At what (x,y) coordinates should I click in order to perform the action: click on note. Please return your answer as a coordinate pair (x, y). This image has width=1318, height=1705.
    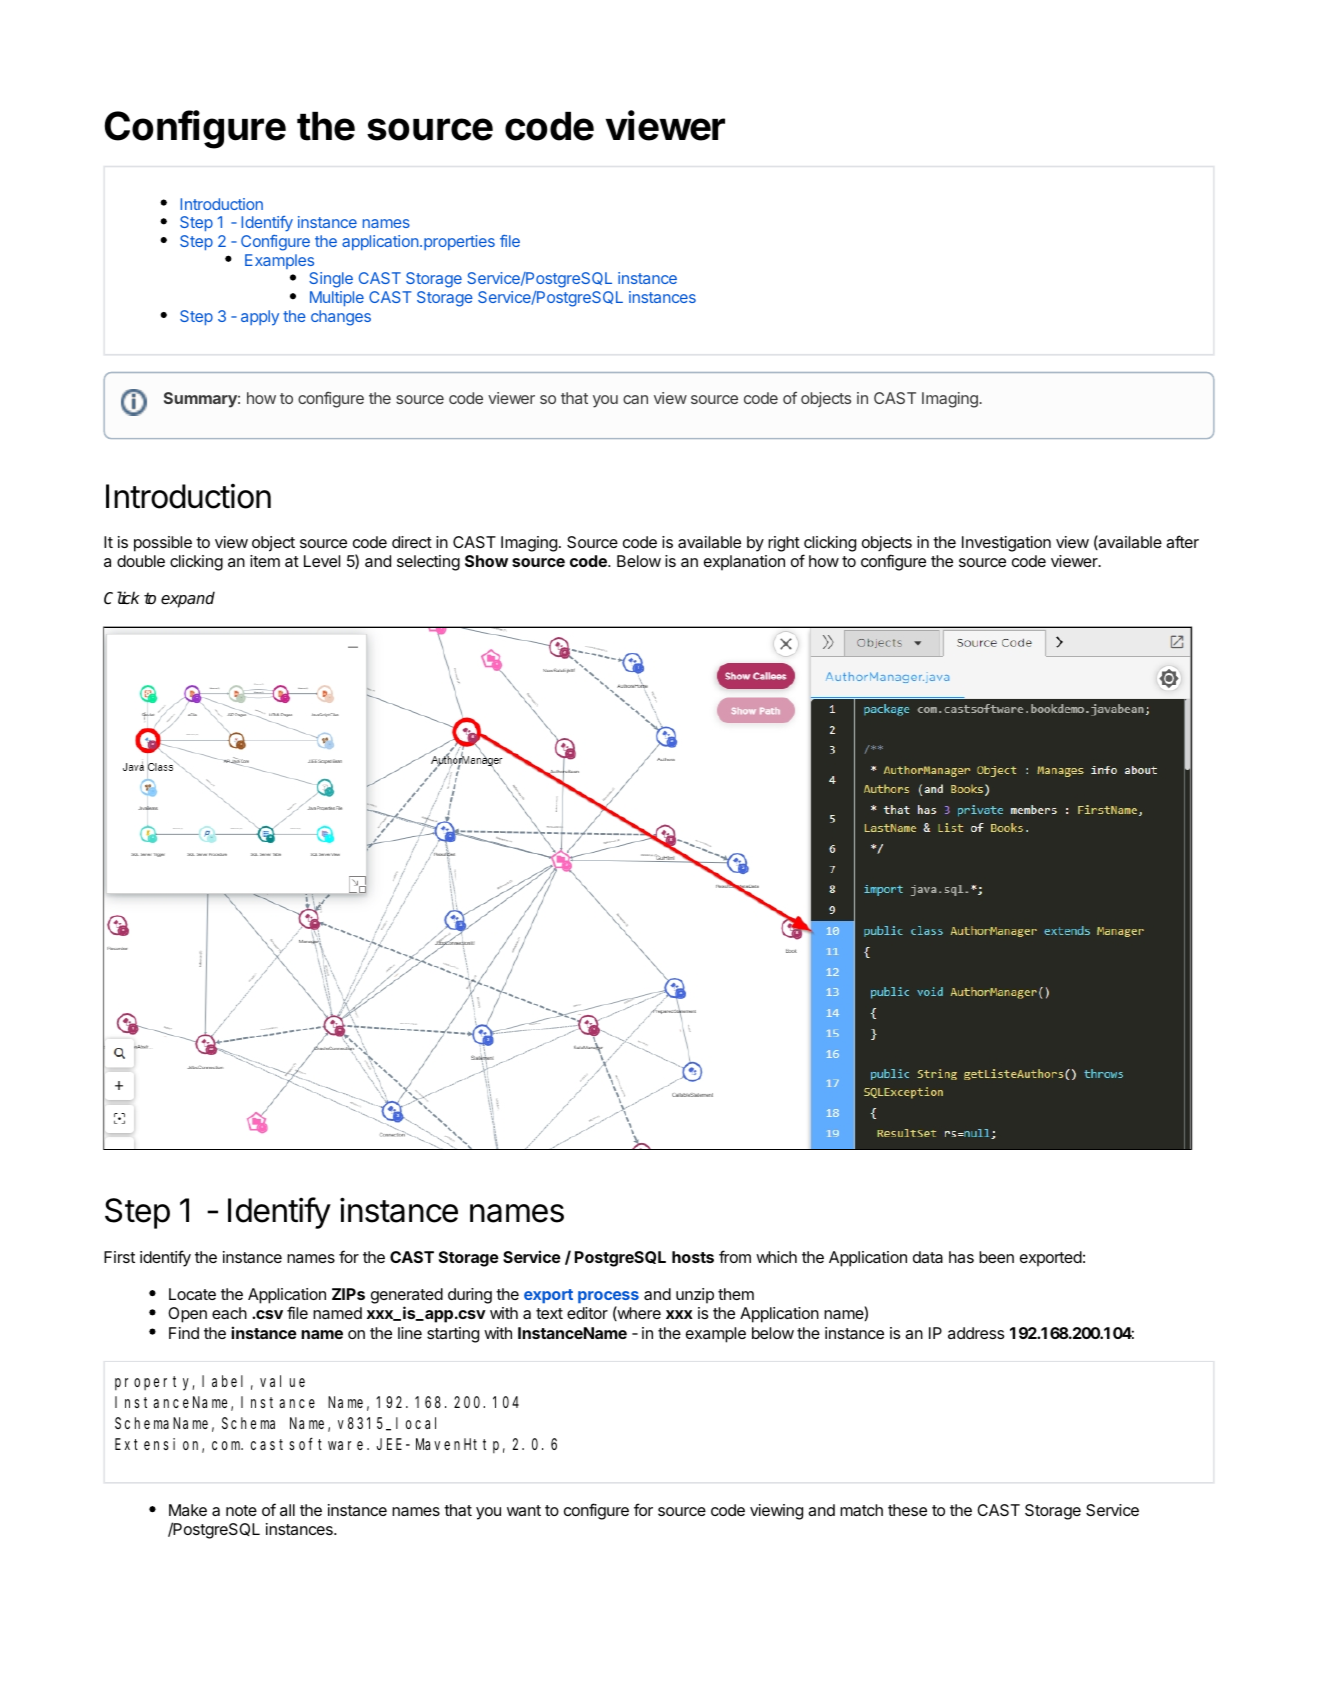
    Looking at the image, I should click on (241, 1510).
